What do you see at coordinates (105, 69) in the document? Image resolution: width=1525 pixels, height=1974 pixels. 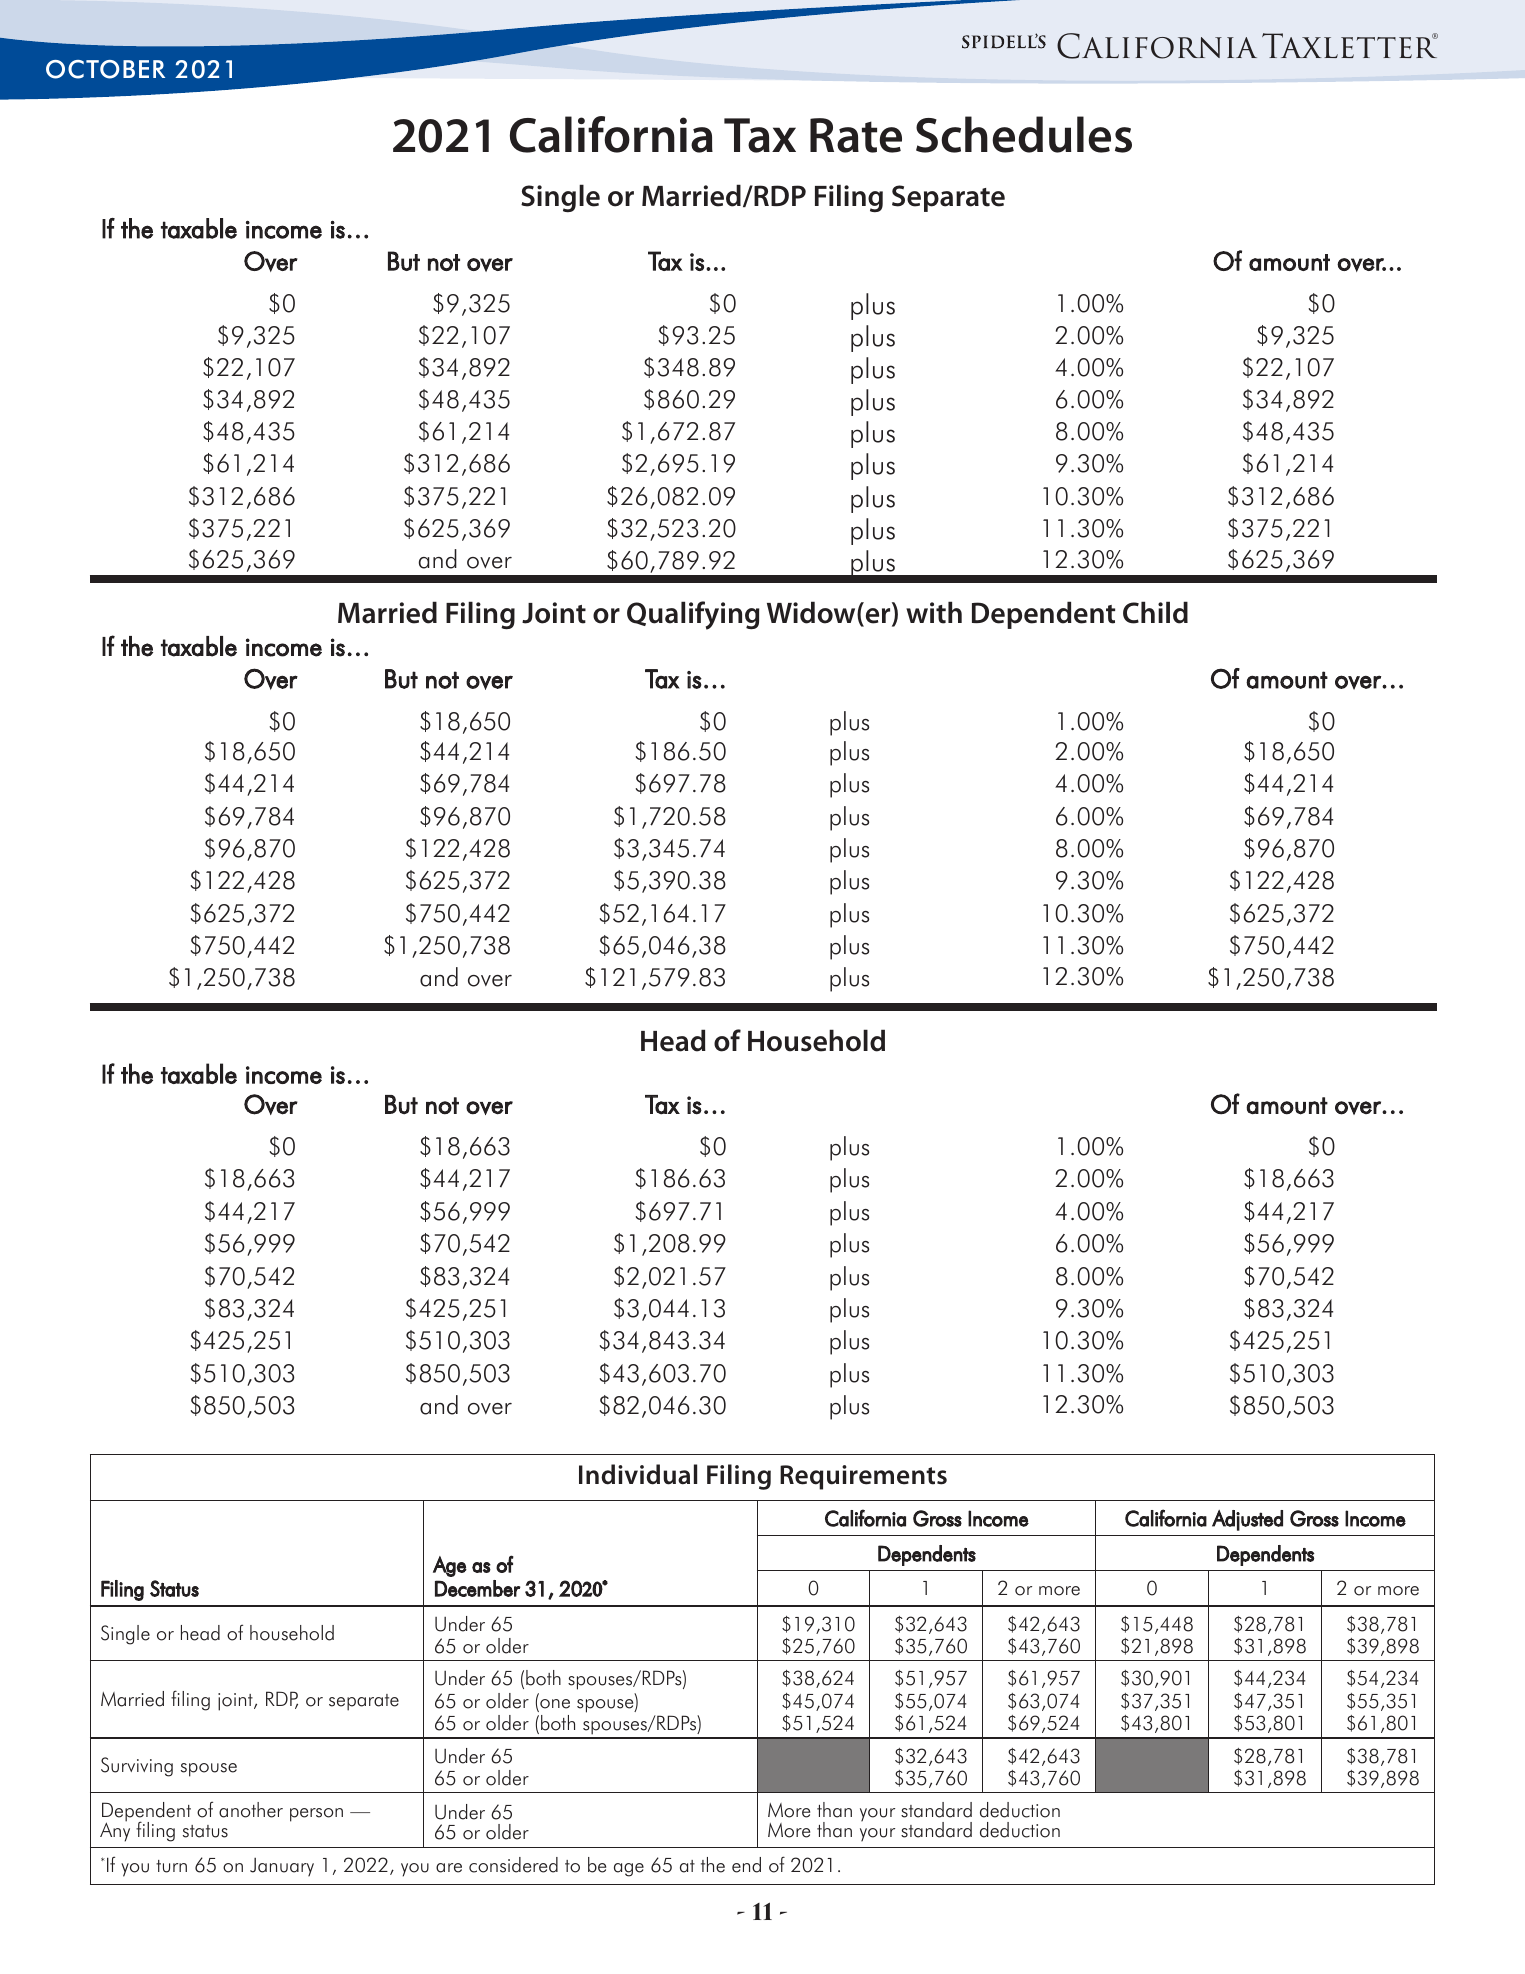 I see `OCTOBER` at bounding box center [105, 69].
